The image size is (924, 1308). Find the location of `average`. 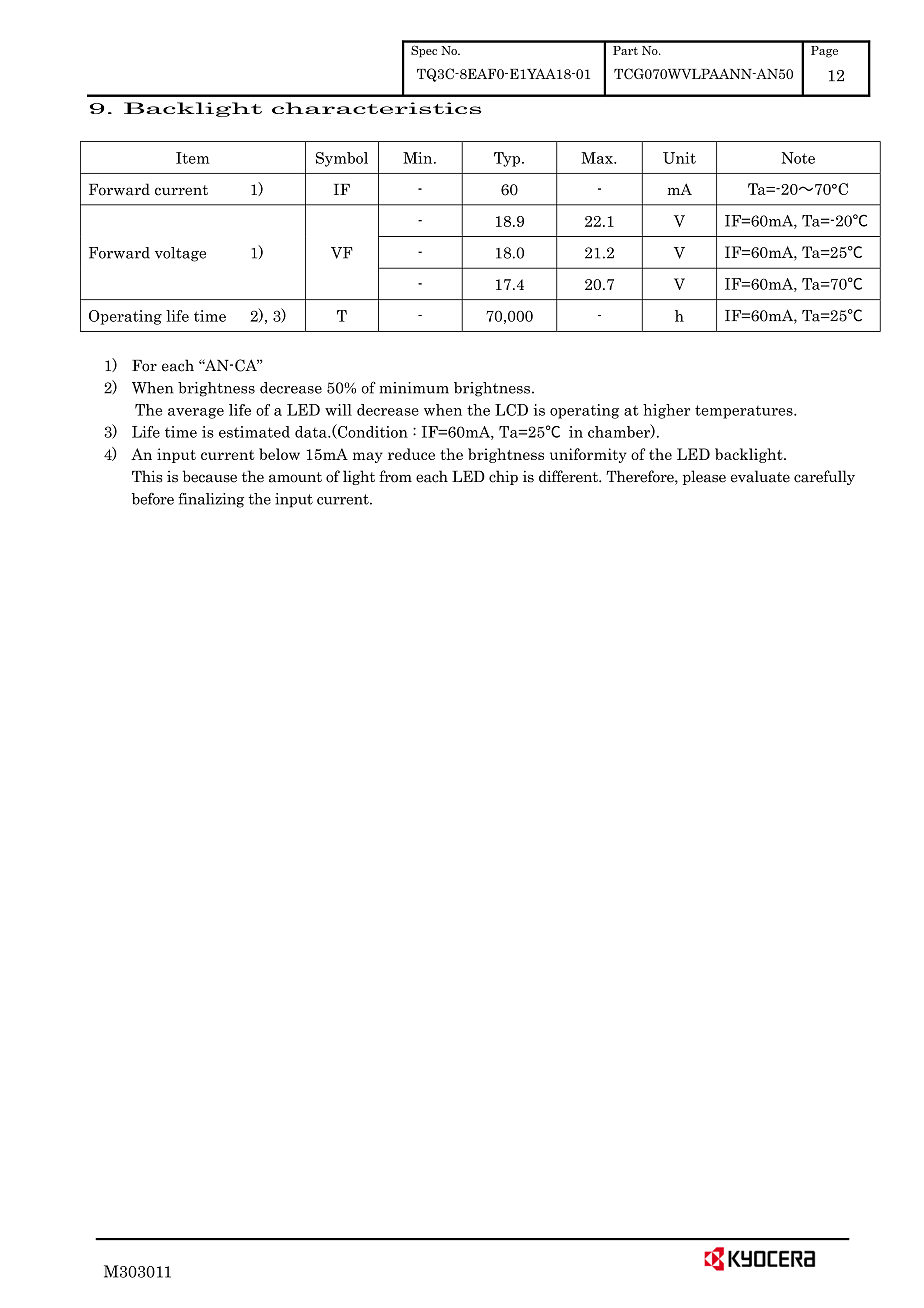

average is located at coordinates (196, 413).
